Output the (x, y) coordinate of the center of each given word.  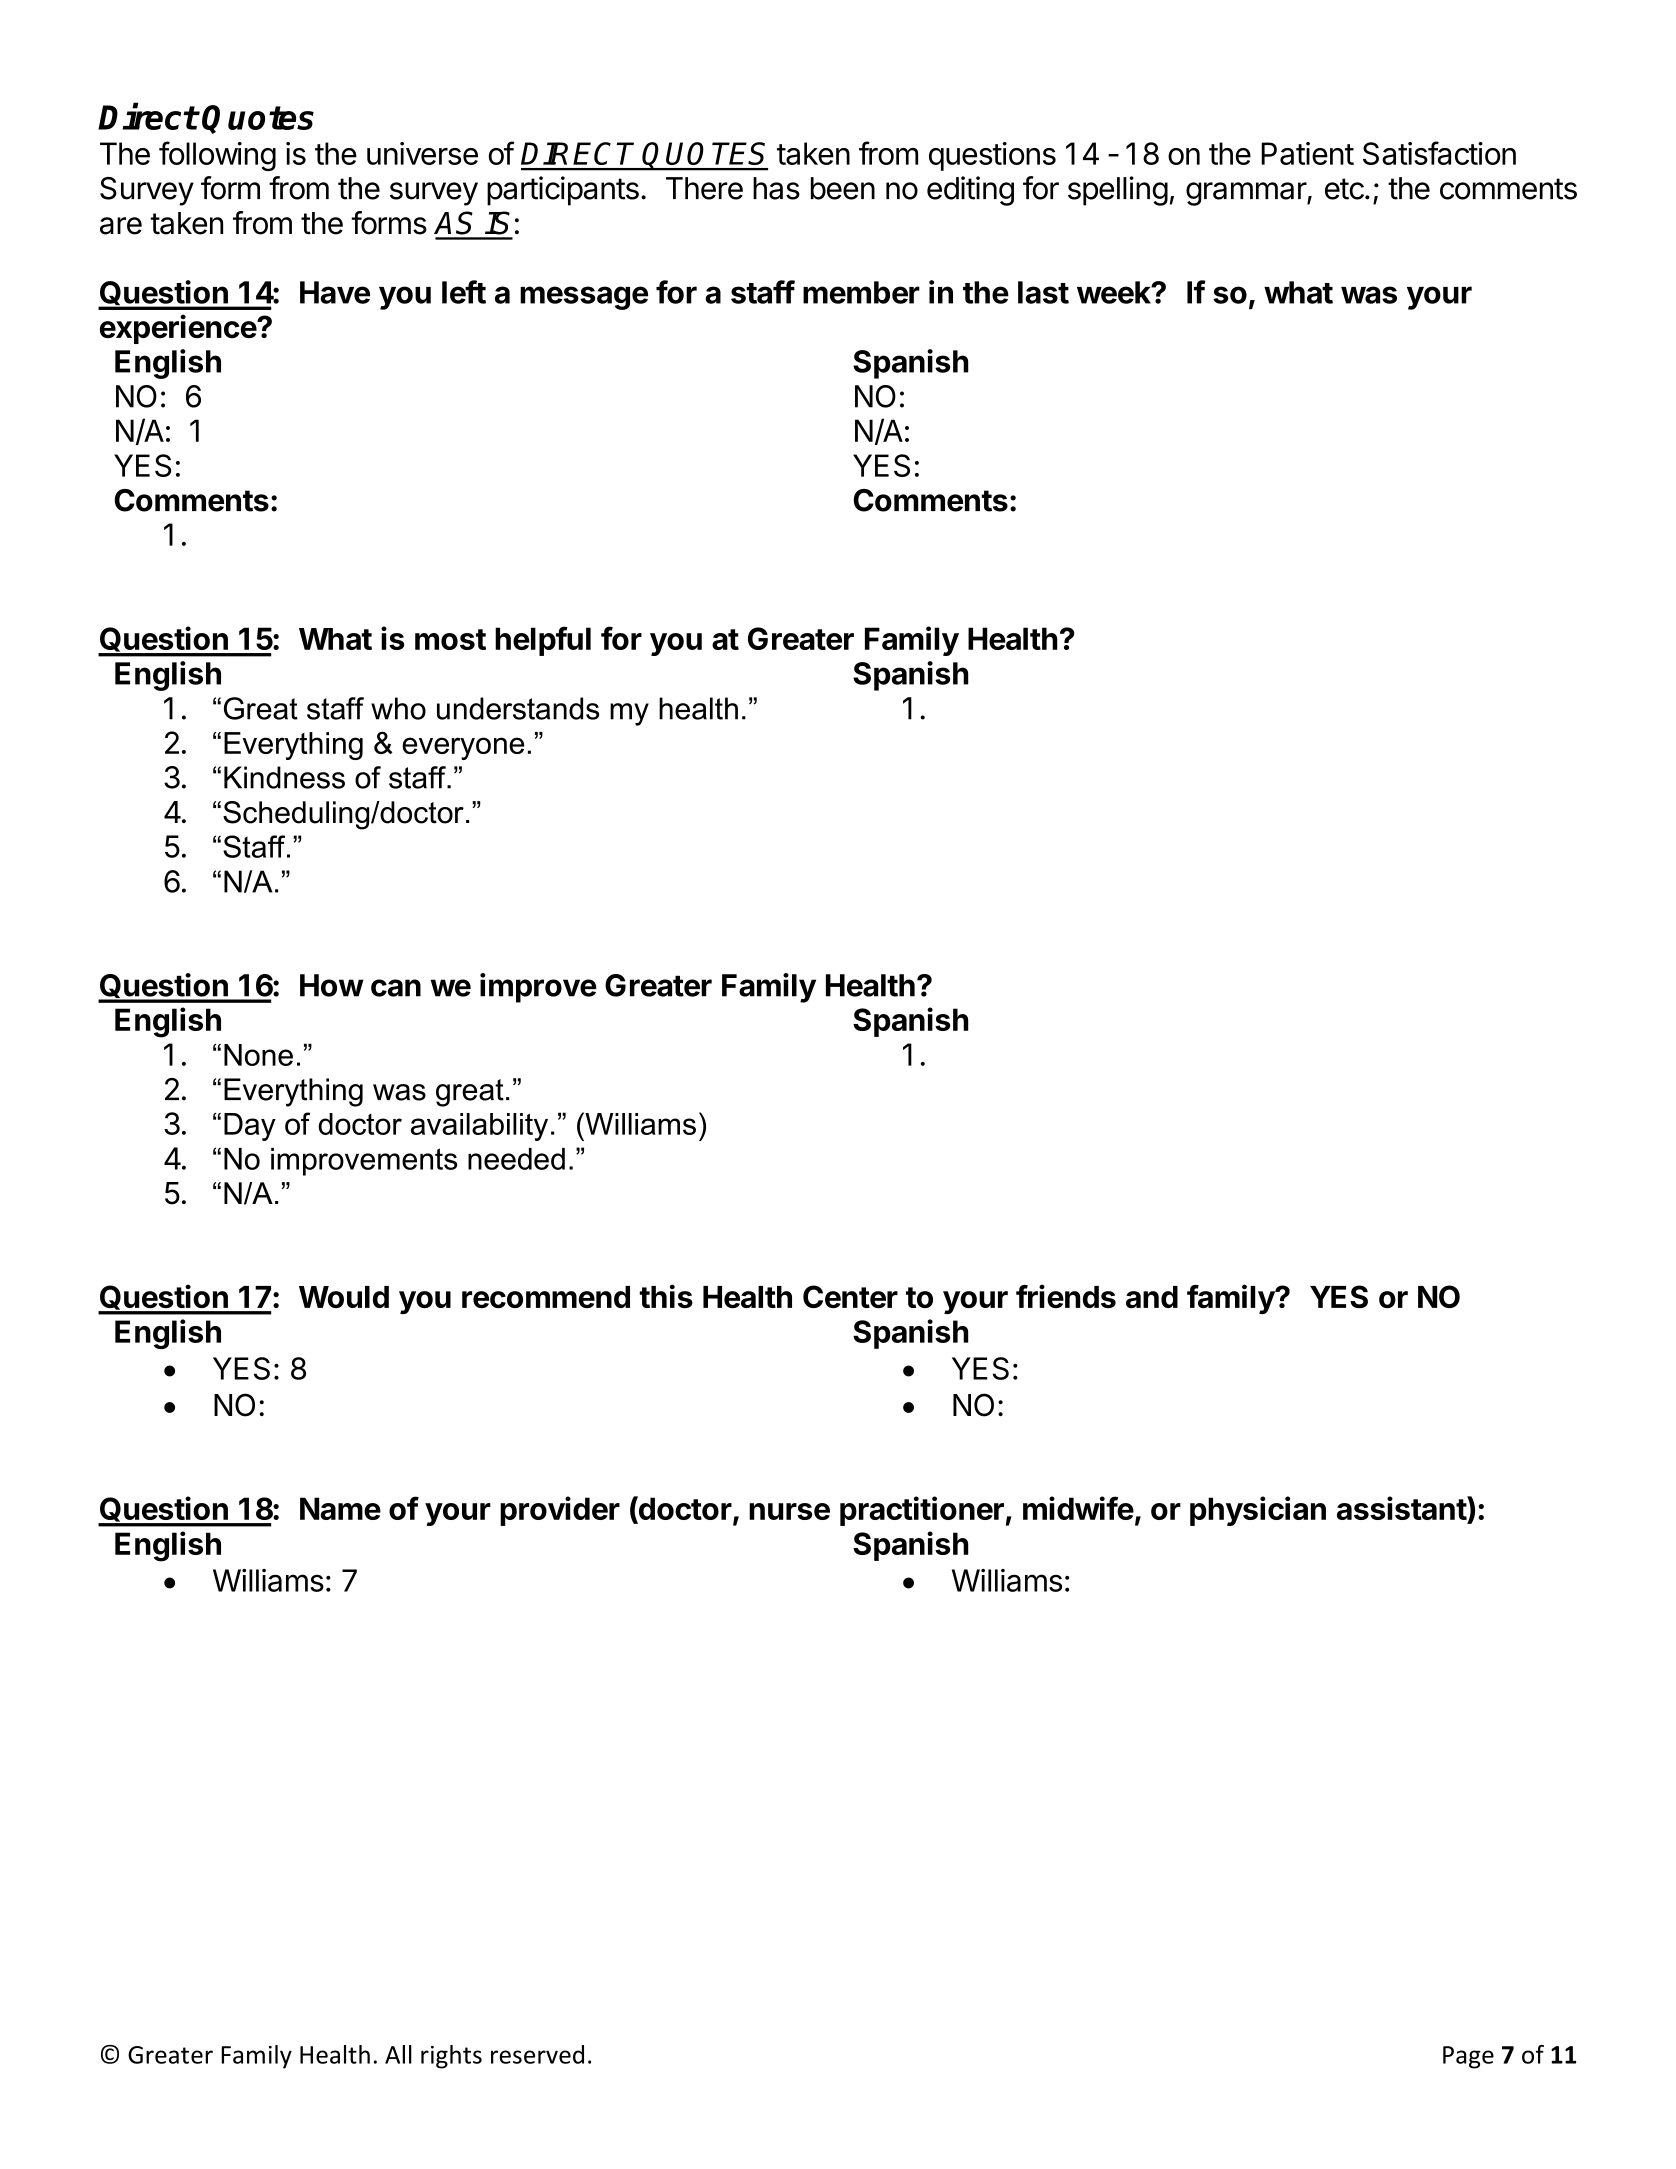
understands (518, 708)
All (398, 2054)
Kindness (284, 777)
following (217, 156)
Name (340, 1508)
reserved (537, 2054)
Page (1468, 2057)
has (776, 188)
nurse (789, 1511)
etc (1344, 189)
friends (1066, 1296)
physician (1258, 1511)
